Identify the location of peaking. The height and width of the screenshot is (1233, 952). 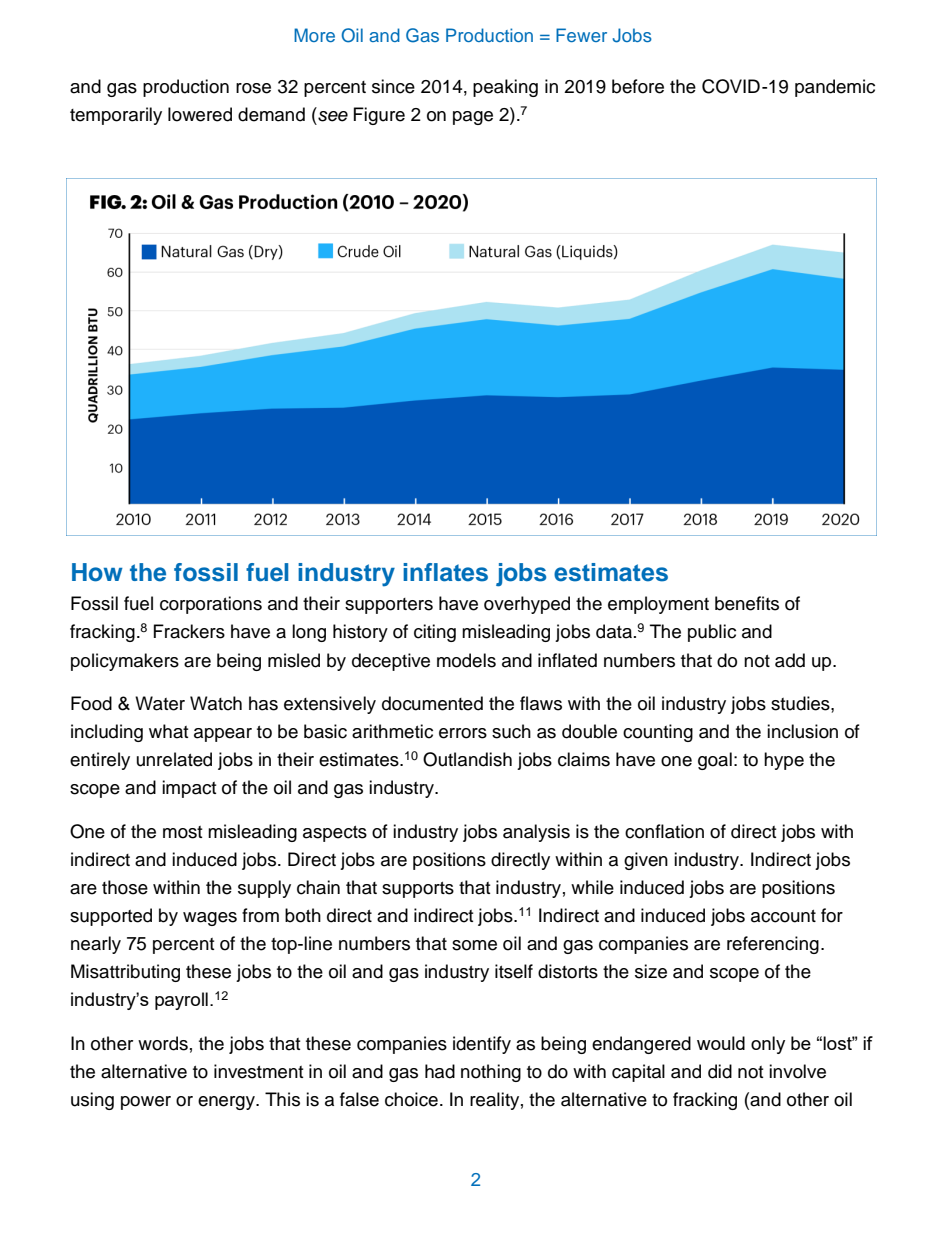
(505, 88).
